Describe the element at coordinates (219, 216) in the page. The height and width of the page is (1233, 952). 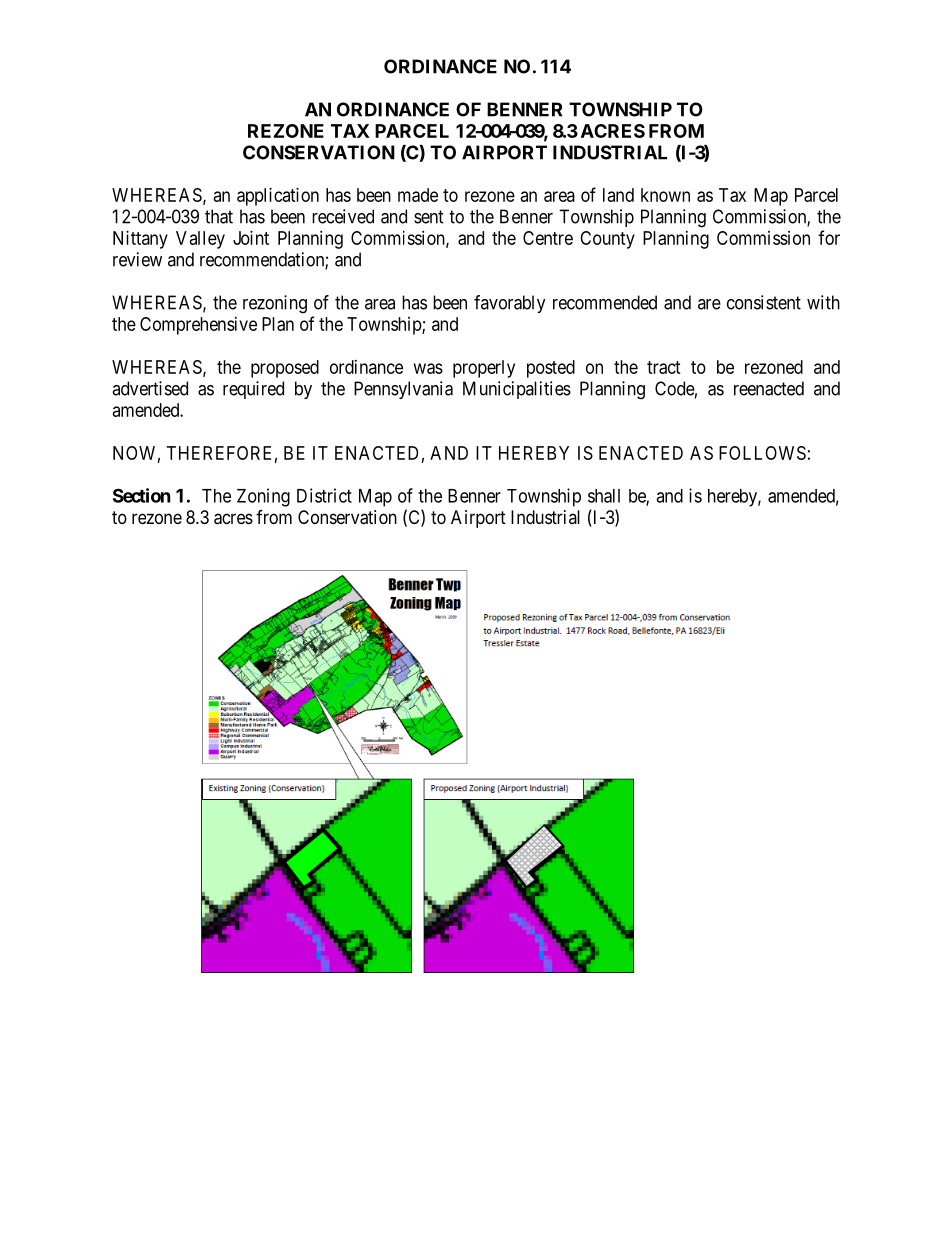
I see `that` at that location.
